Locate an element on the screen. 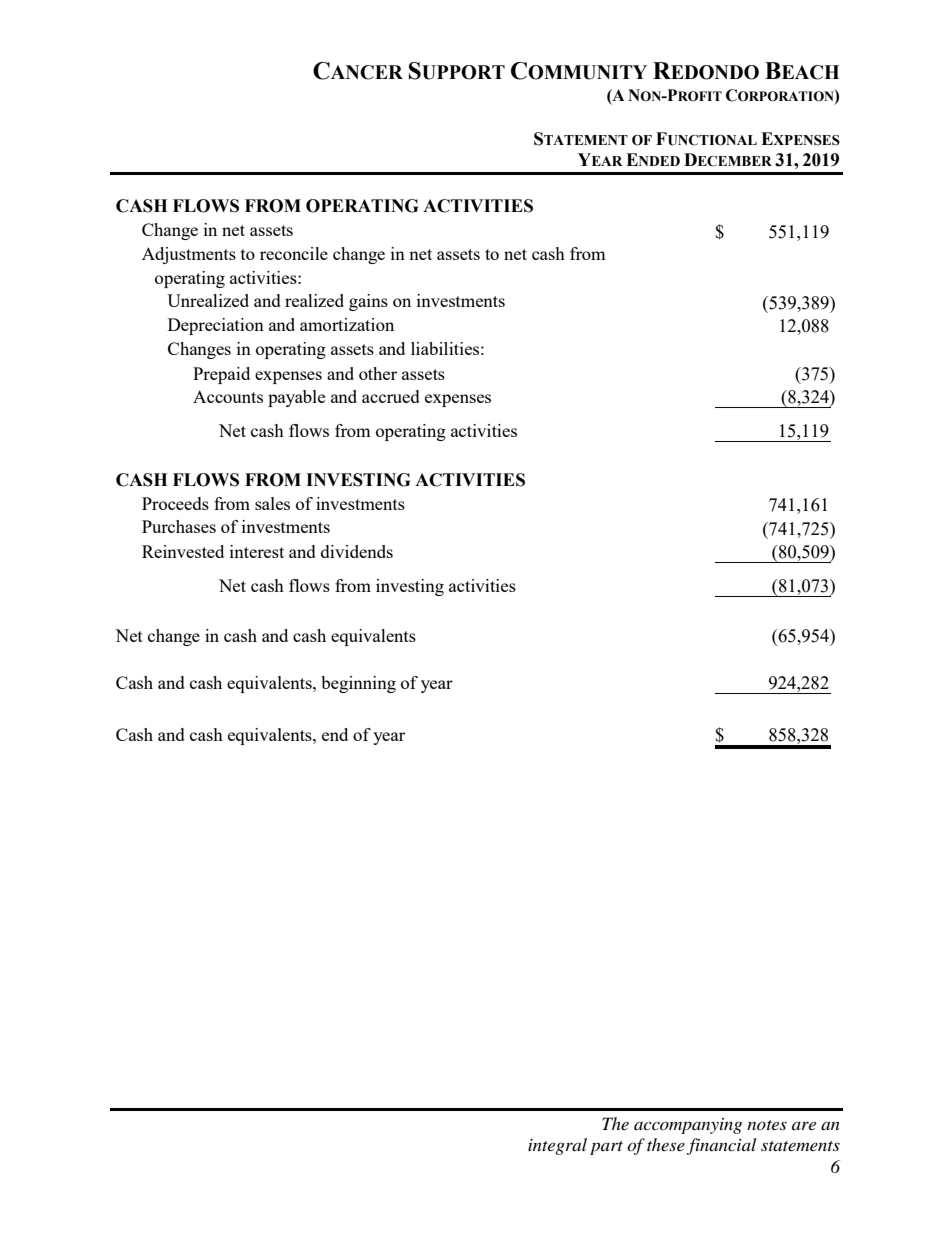 This screenshot has height=1233, width=952. part is located at coordinates (606, 1148).
